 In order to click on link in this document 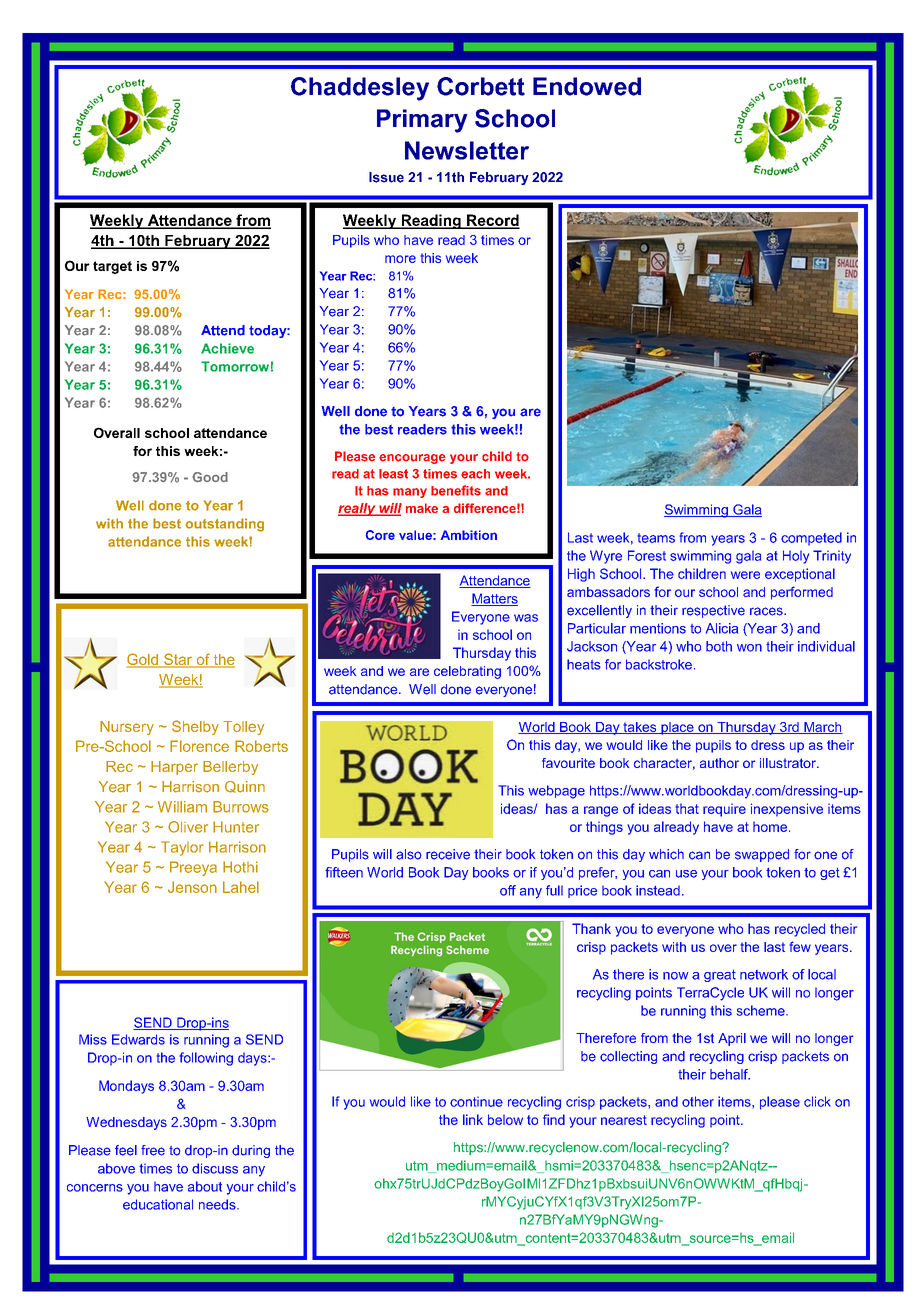, I will do `click(473, 1119)`.
